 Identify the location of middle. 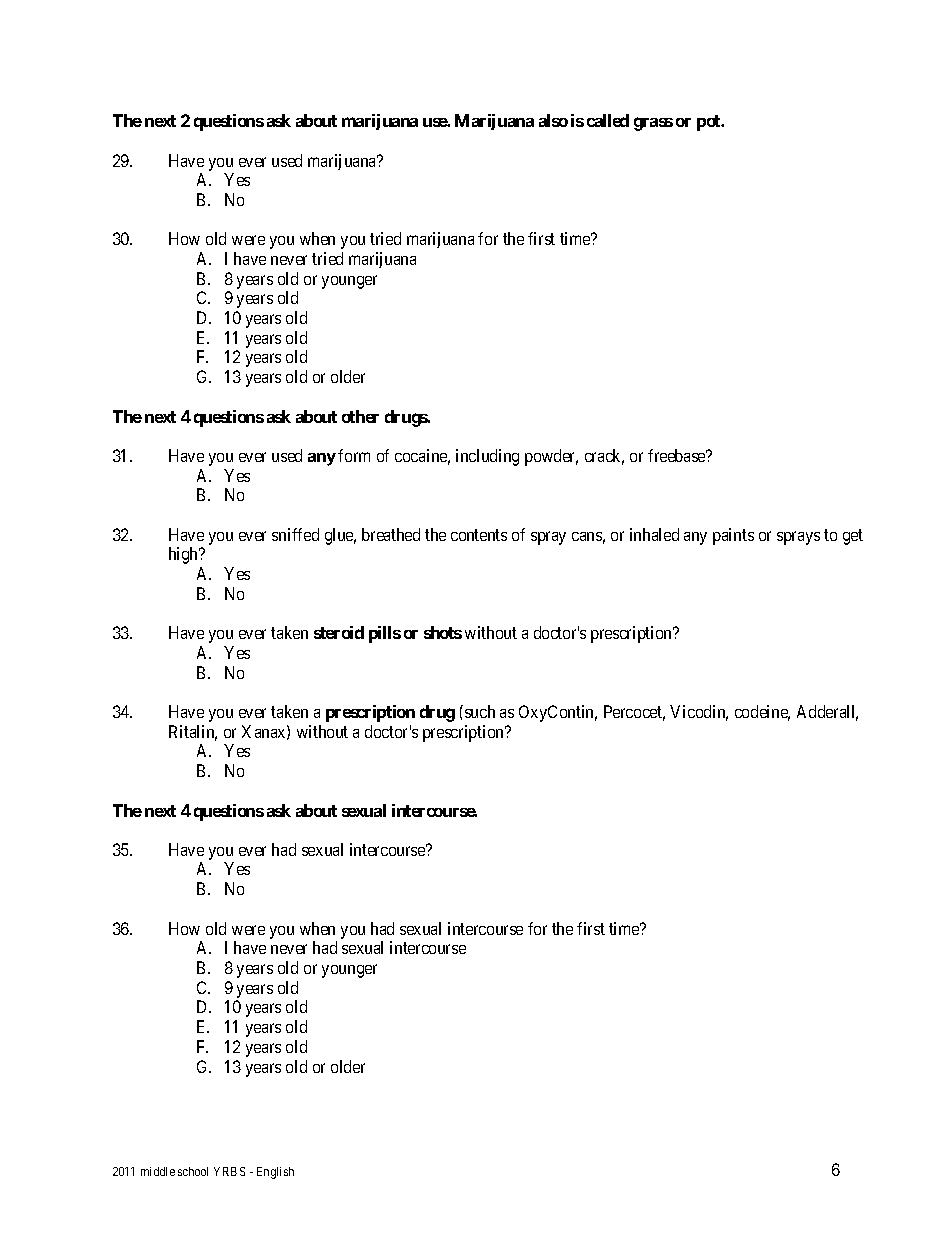
(158, 1171).
